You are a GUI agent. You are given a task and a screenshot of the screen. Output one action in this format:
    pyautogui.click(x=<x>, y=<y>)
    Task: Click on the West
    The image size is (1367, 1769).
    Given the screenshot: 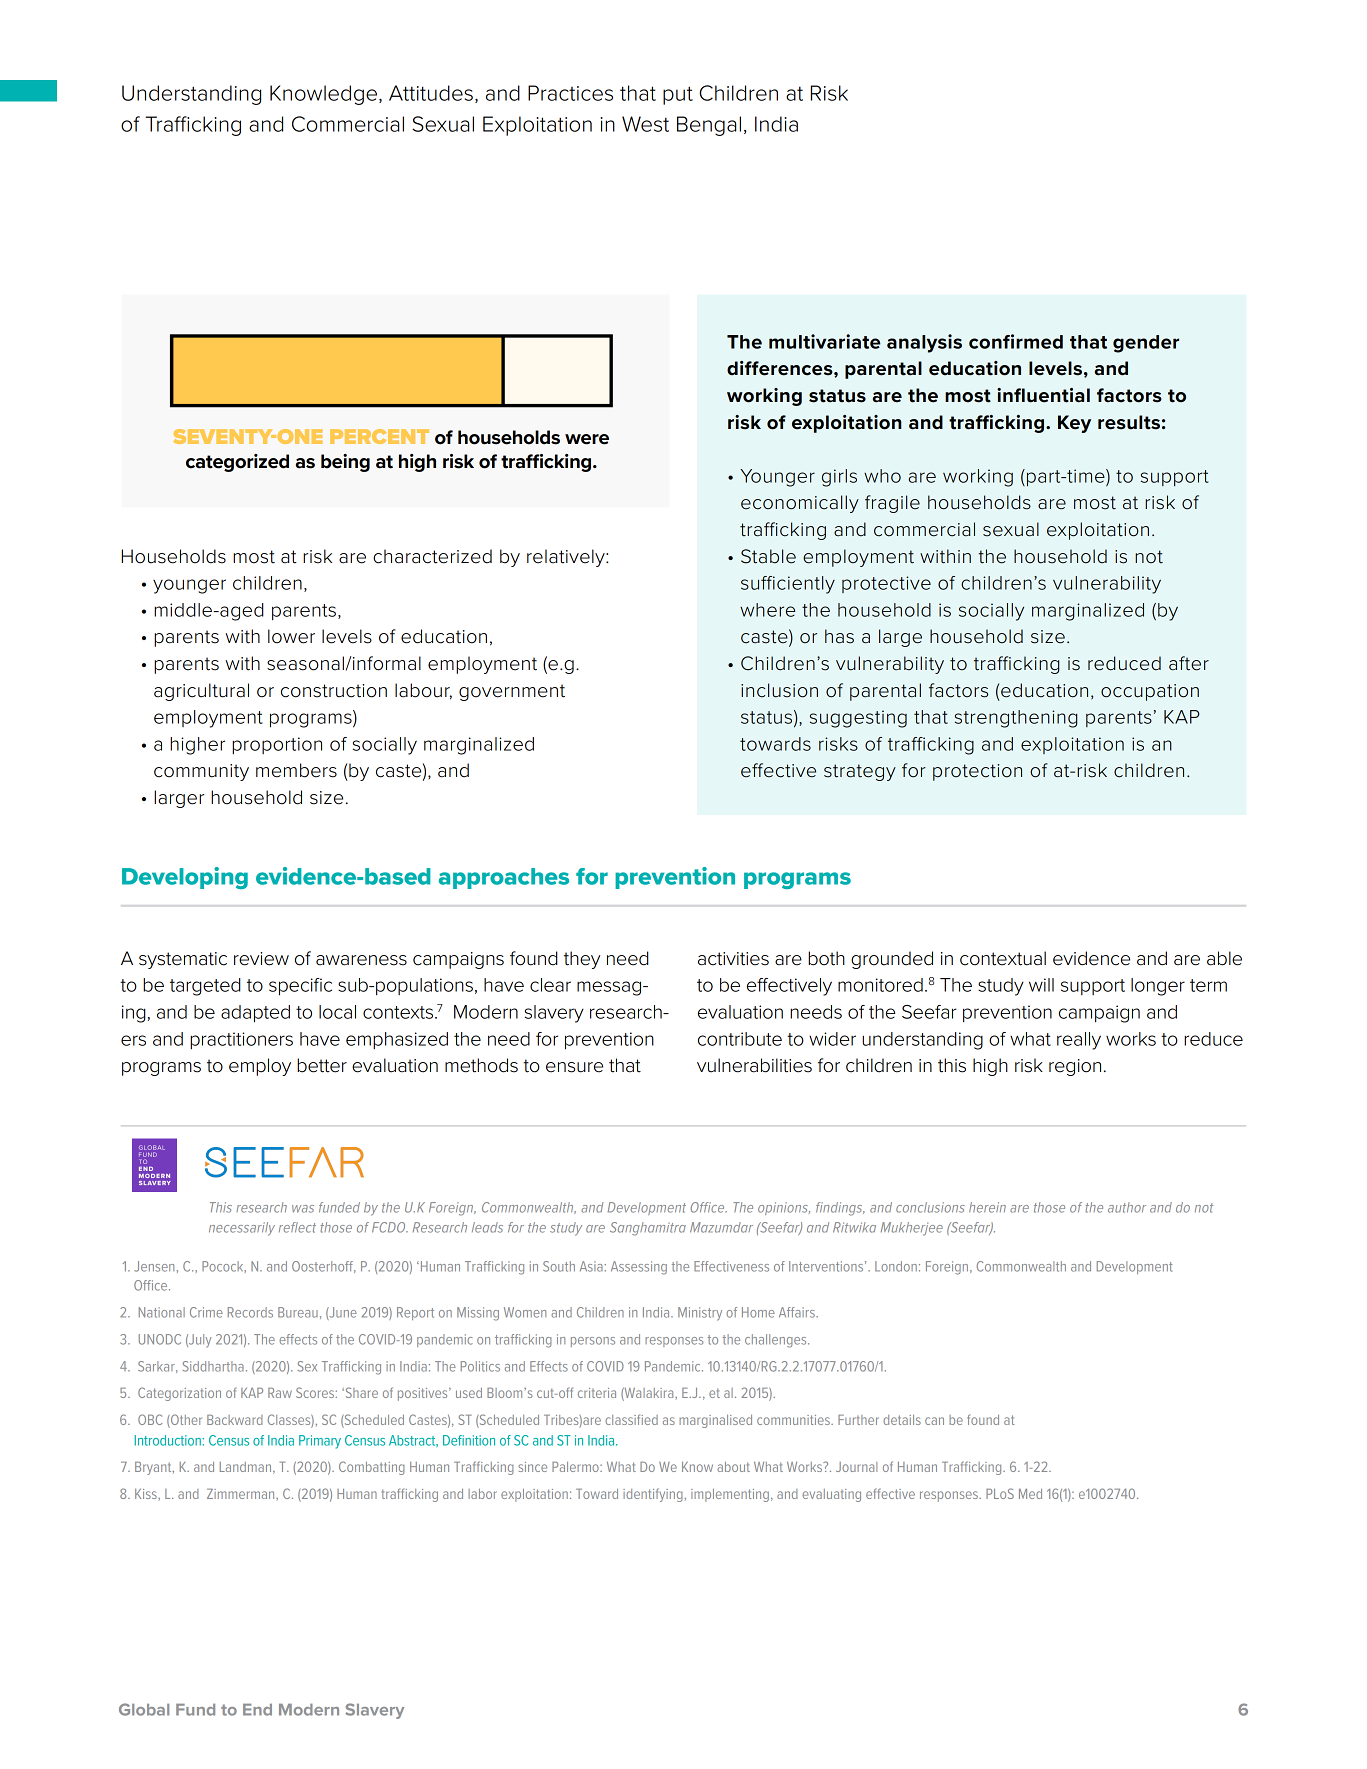 What is the action you would take?
    pyautogui.click(x=645, y=124)
